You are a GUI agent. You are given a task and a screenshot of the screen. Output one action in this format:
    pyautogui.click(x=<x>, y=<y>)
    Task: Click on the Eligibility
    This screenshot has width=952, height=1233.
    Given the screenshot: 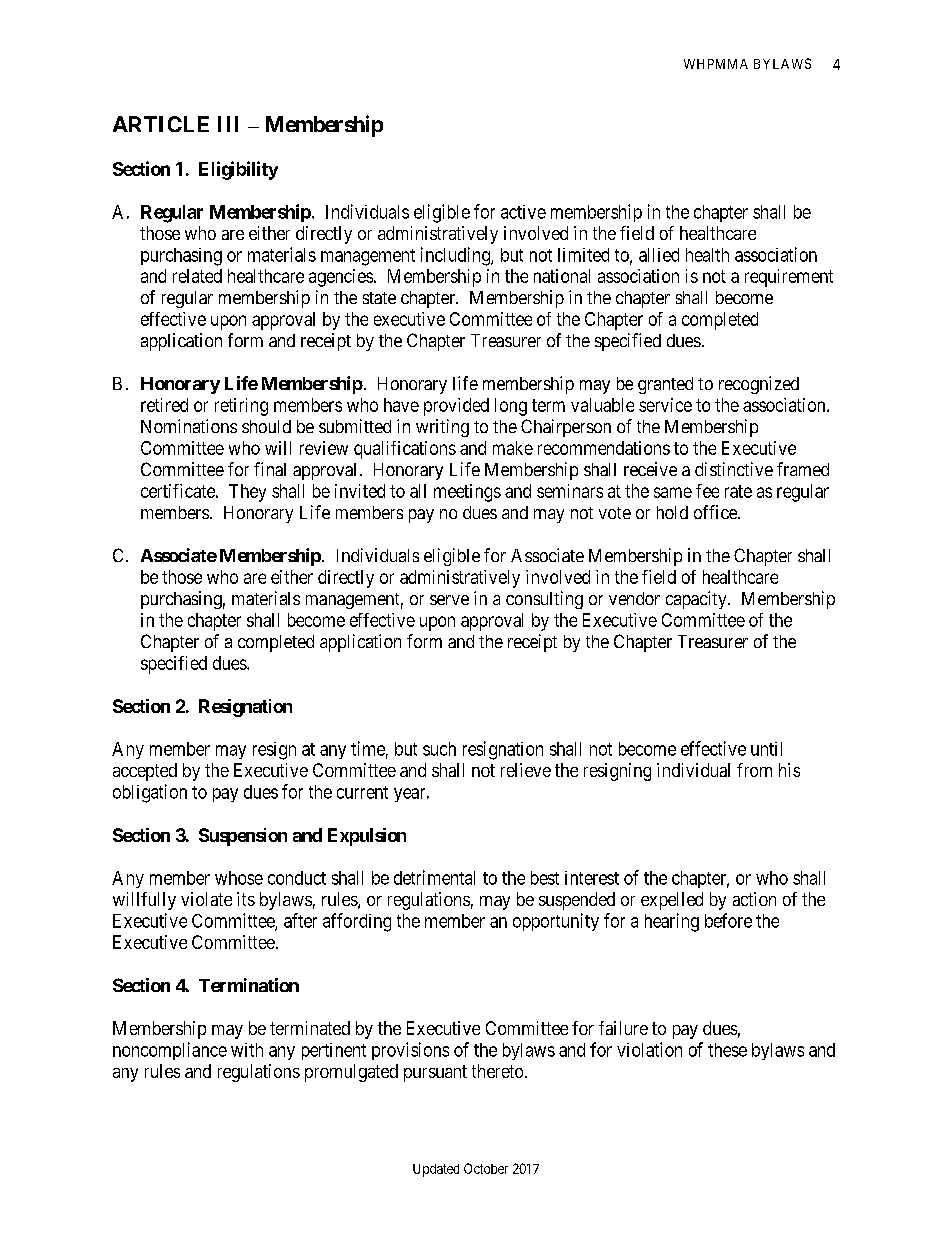 What is the action you would take?
    pyautogui.click(x=238, y=170)
